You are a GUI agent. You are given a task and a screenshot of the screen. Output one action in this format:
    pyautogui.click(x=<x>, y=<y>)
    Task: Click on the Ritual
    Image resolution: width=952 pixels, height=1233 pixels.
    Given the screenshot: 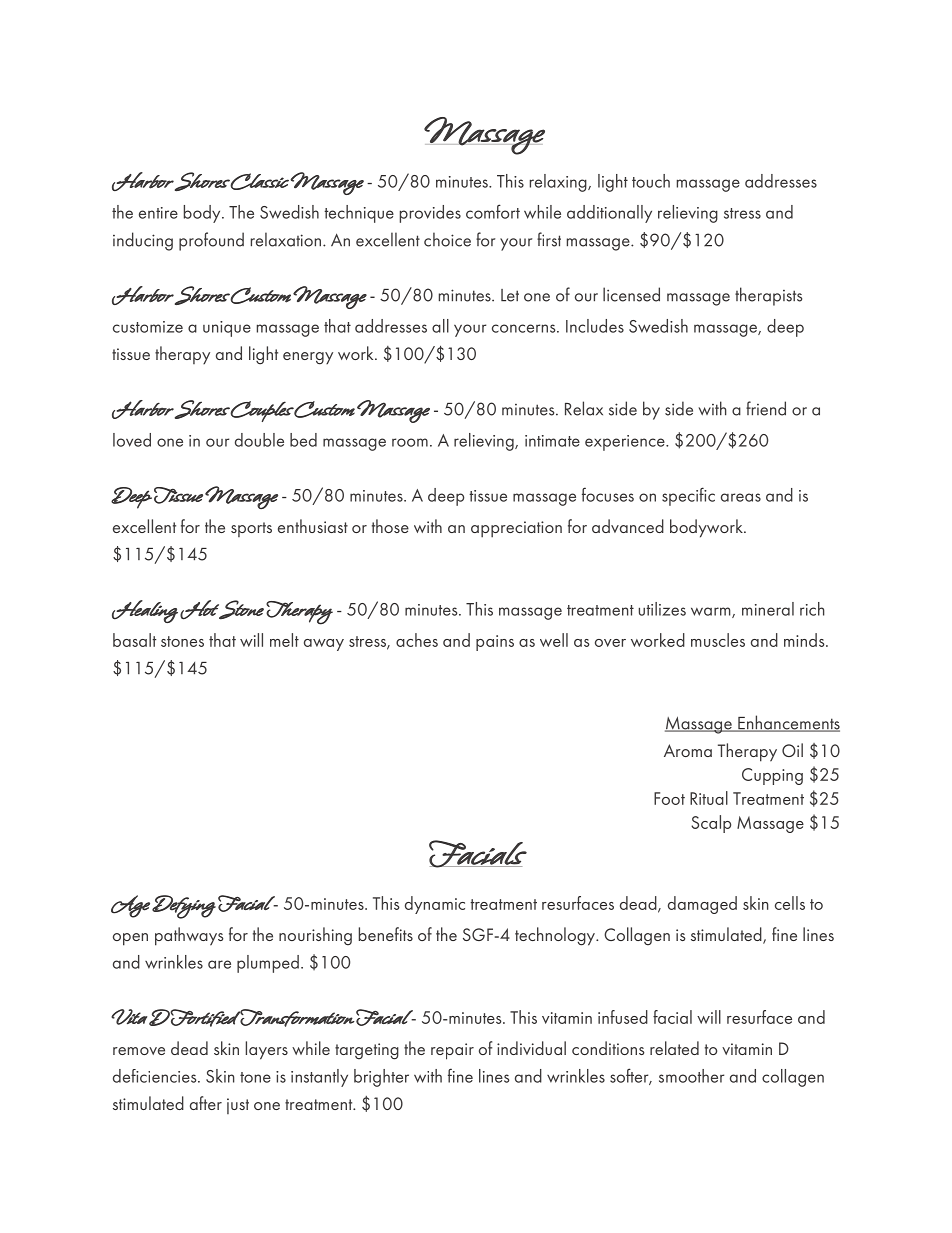 What is the action you would take?
    pyautogui.click(x=709, y=798)
